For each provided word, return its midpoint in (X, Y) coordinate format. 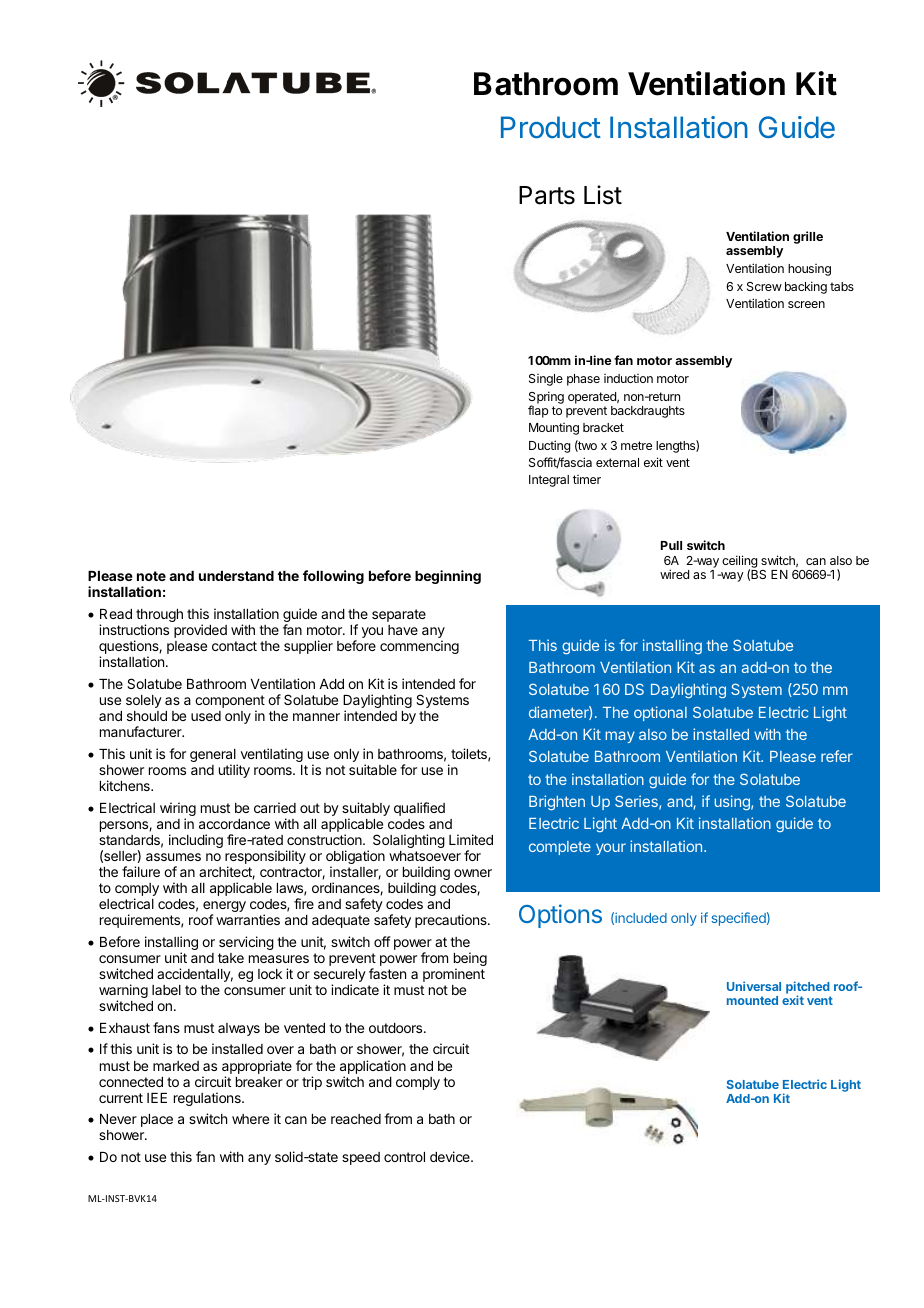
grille (808, 237)
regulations (208, 1099)
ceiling (739, 563)
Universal (754, 986)
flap (538, 411)
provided (200, 631)
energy (224, 908)
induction (628, 378)
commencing (419, 647)
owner (473, 873)
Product (551, 127)
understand (236, 576)
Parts (547, 195)
